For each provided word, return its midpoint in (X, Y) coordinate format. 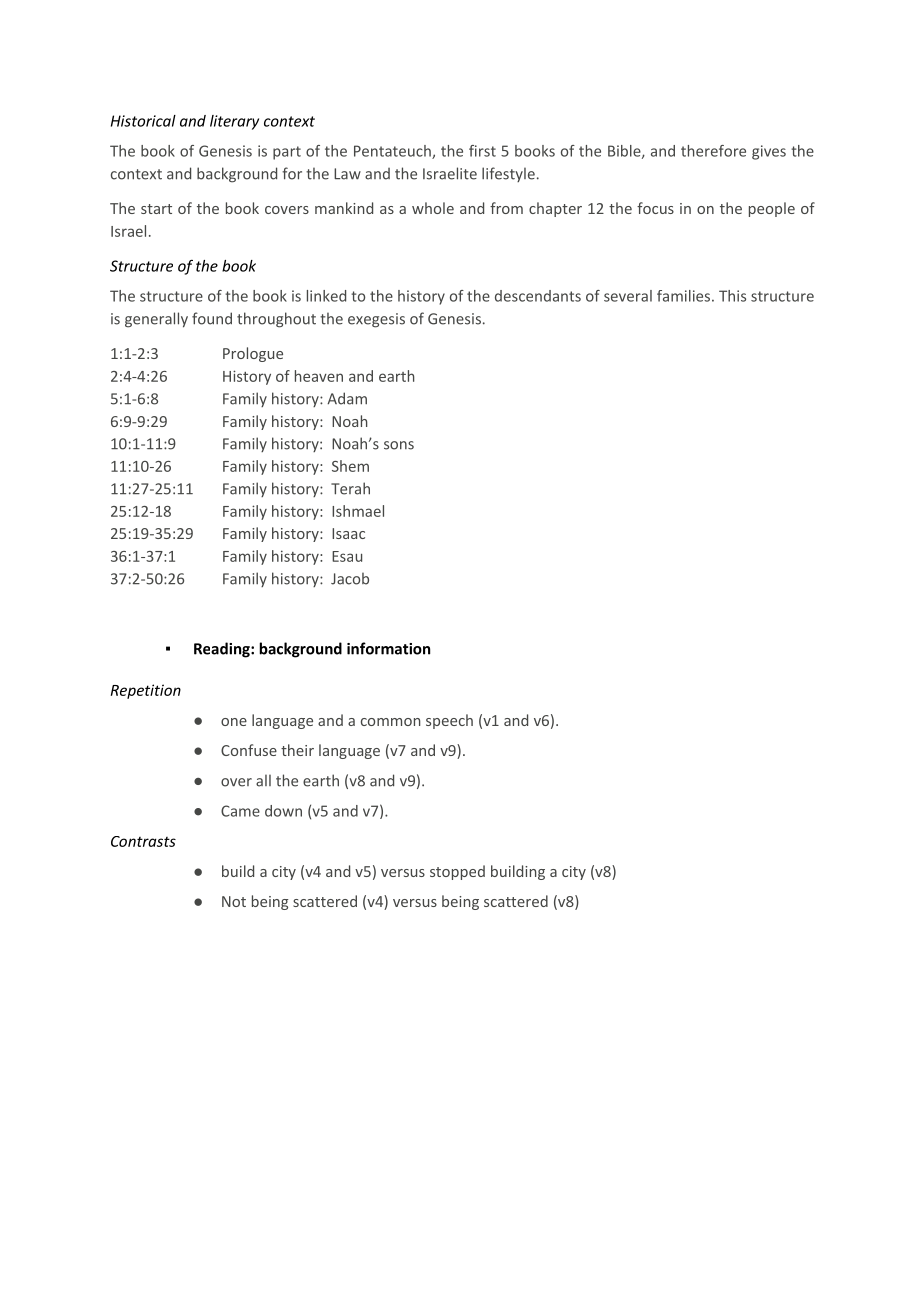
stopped (457, 872)
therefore (713, 151)
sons (399, 445)
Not (234, 901)
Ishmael (358, 511)
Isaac (348, 533)
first (482, 151)
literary (234, 122)
